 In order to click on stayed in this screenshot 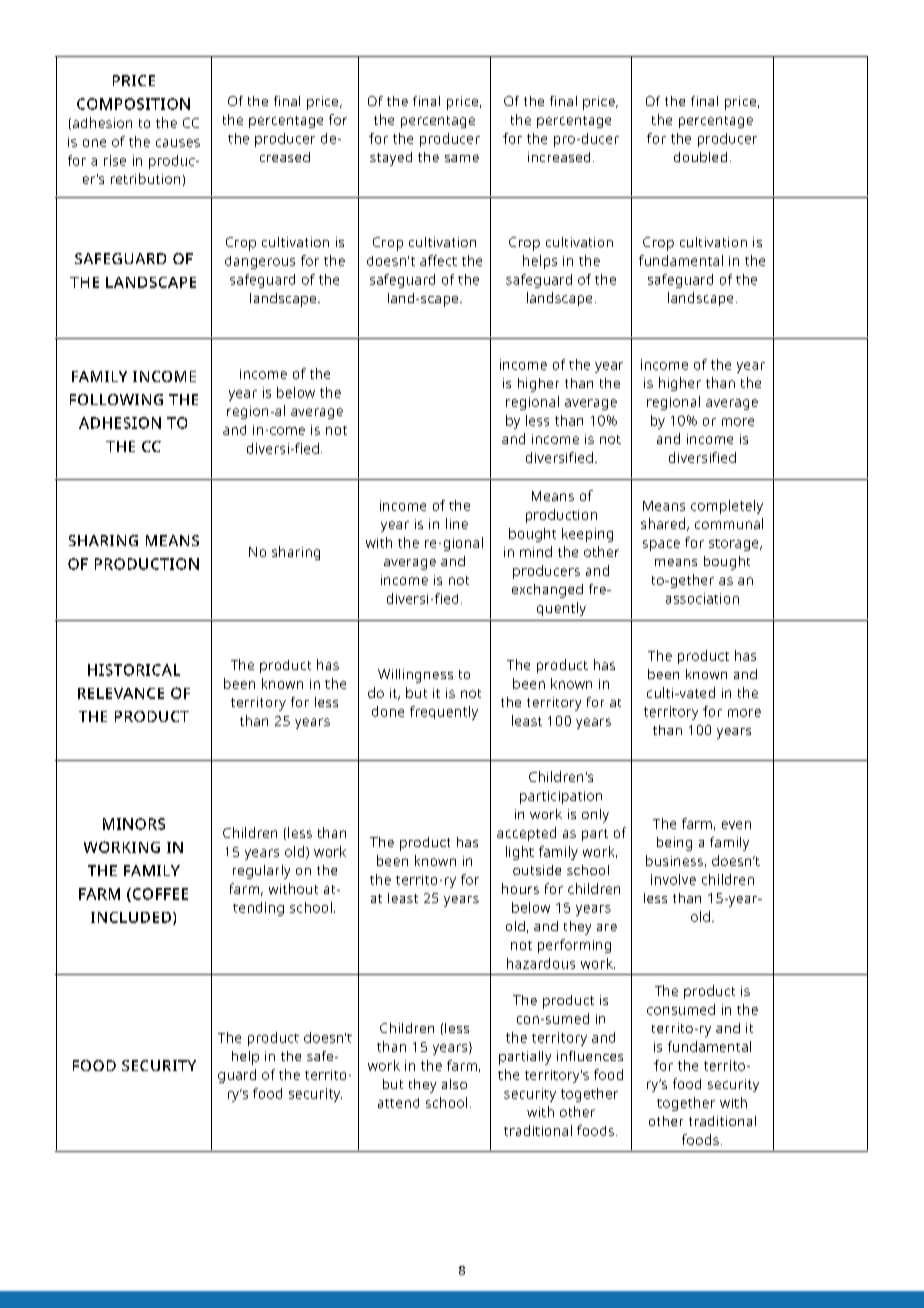, I will do `click(391, 159)`.
